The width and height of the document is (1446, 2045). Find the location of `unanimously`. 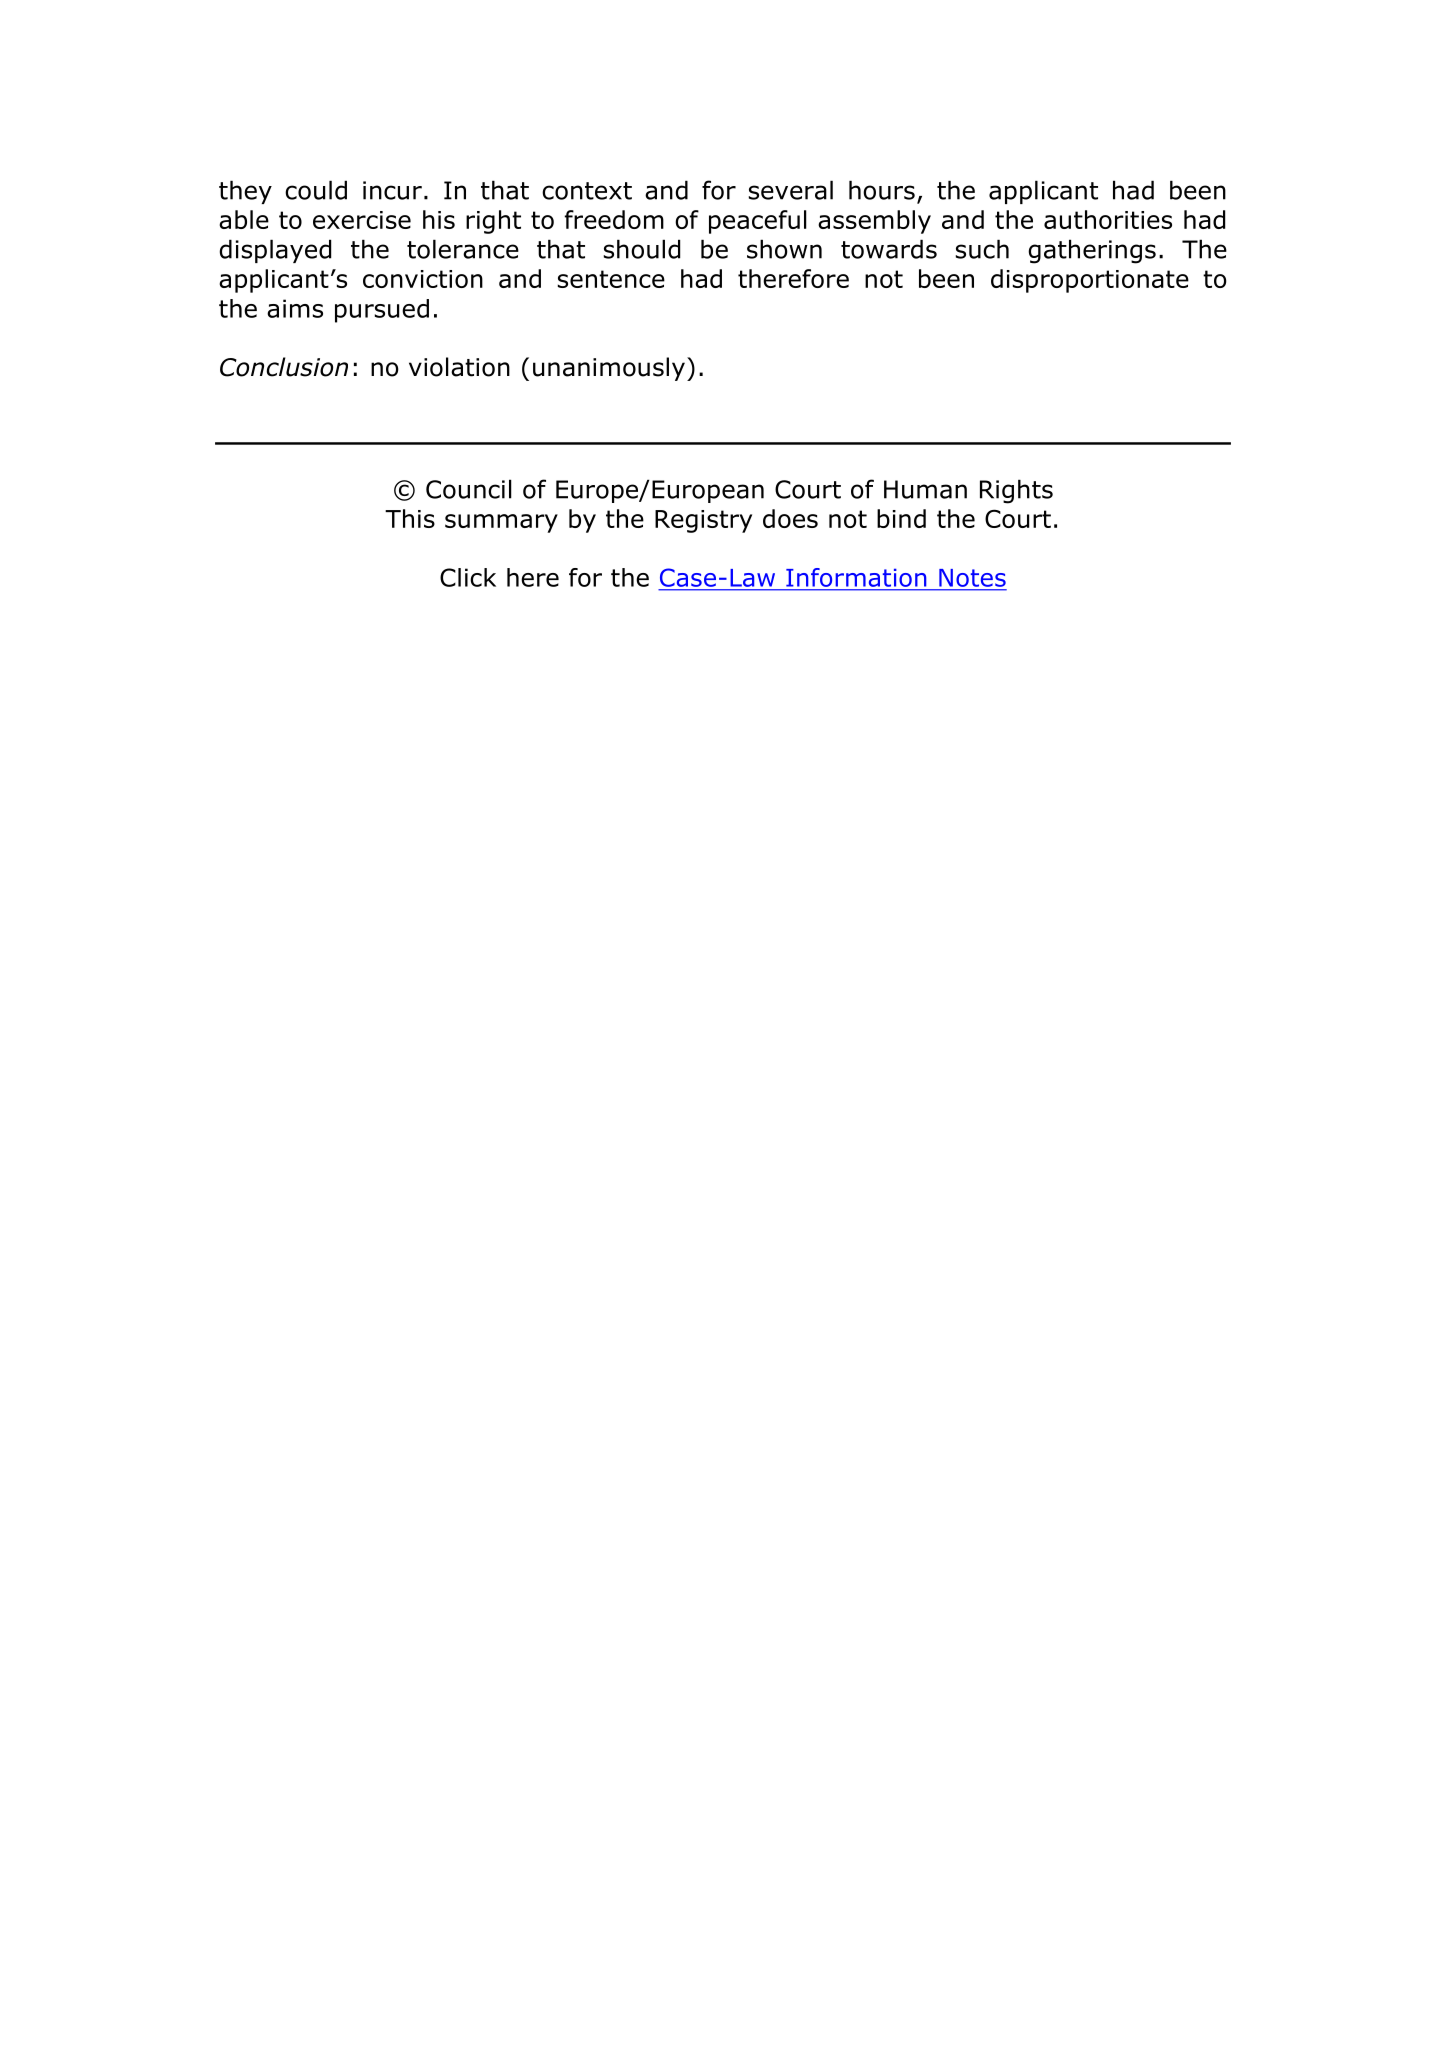

unanimously is located at coordinates (609, 369).
